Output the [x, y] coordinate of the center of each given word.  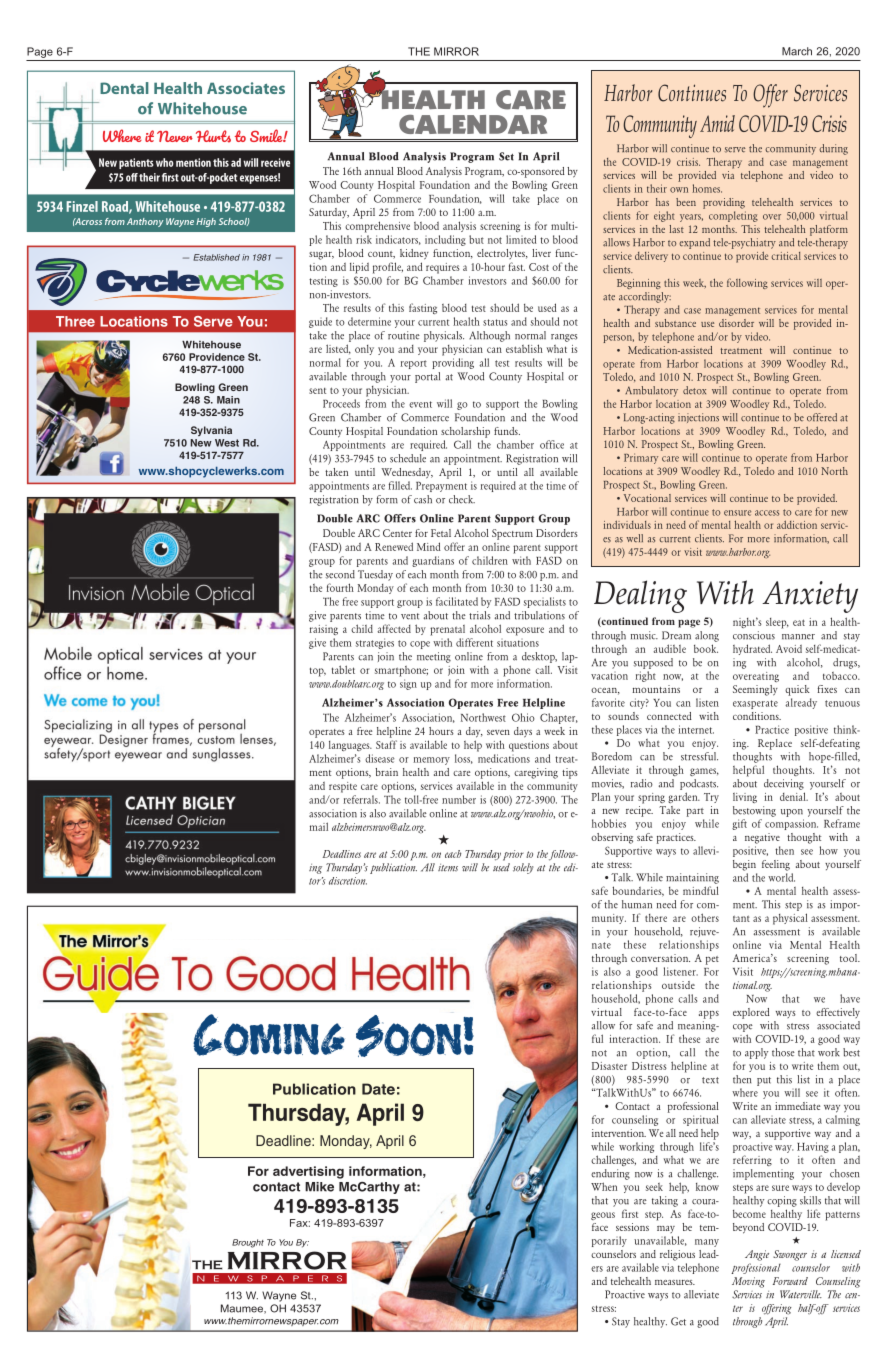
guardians [433, 561]
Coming [269, 1035]
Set [506, 156]
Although [489, 336]
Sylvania [211, 431]
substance [675, 323]
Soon [410, 1036]
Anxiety [810, 597]
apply [756, 1053]
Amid [717, 123]
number [459, 799]
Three [75, 321]
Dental [124, 88]
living [745, 798]
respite [343, 787]
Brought [248, 1243]
